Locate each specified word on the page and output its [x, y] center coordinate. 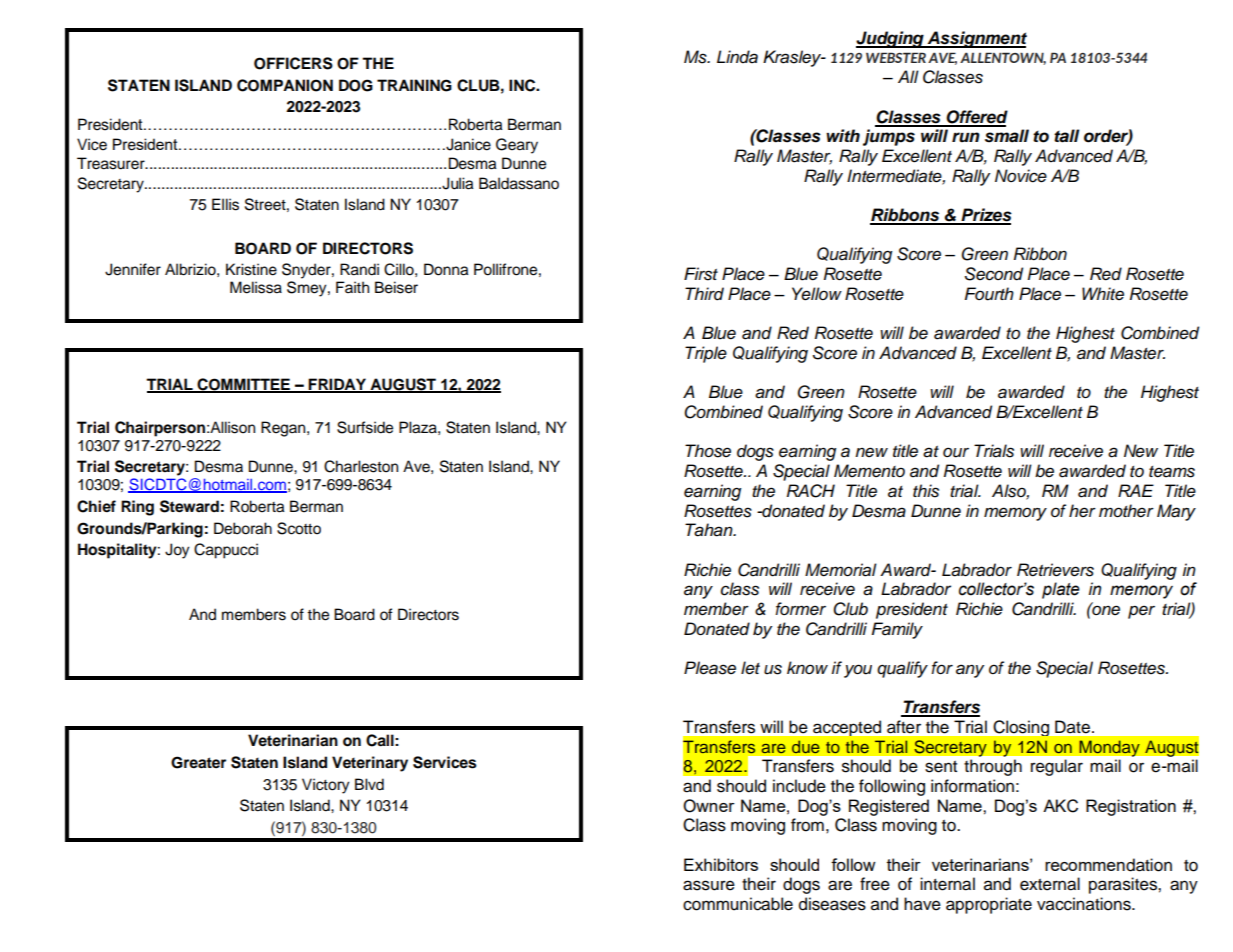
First [701, 274]
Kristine [251, 269]
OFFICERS [293, 63]
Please [710, 668]
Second [994, 274]
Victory [326, 786]
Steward [189, 506]
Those [708, 451]
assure [709, 885]
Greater [198, 762]
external [1050, 884]
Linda [737, 57]
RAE [1136, 490]
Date [1072, 727]
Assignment [976, 39]
